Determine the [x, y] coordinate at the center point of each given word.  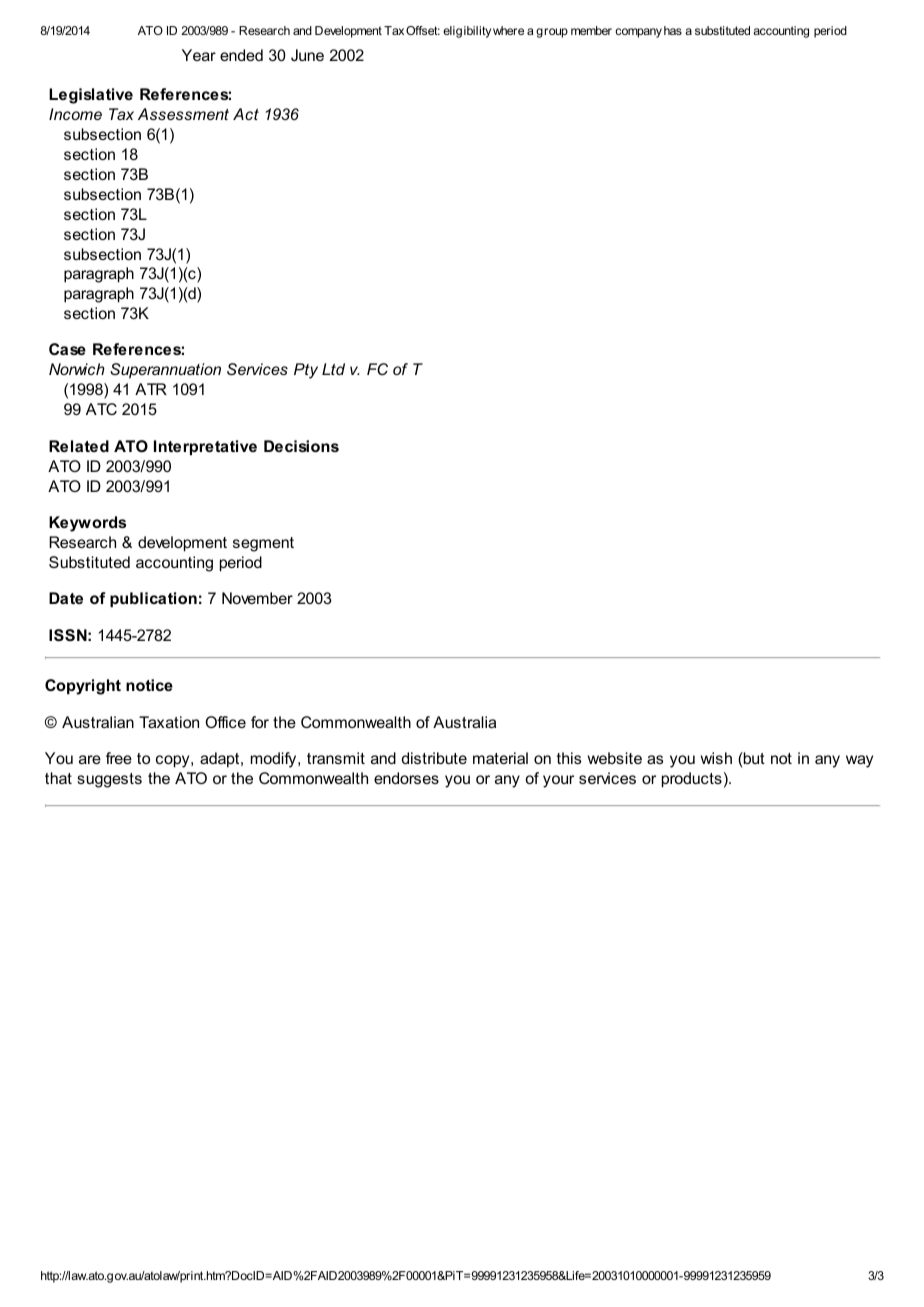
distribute [434, 758]
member [591, 30]
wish [716, 758]
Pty [306, 371]
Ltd [333, 369]
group [552, 33]
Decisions [301, 446]
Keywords [87, 524]
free [119, 758]
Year [199, 55]
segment [263, 544]
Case [67, 349]
